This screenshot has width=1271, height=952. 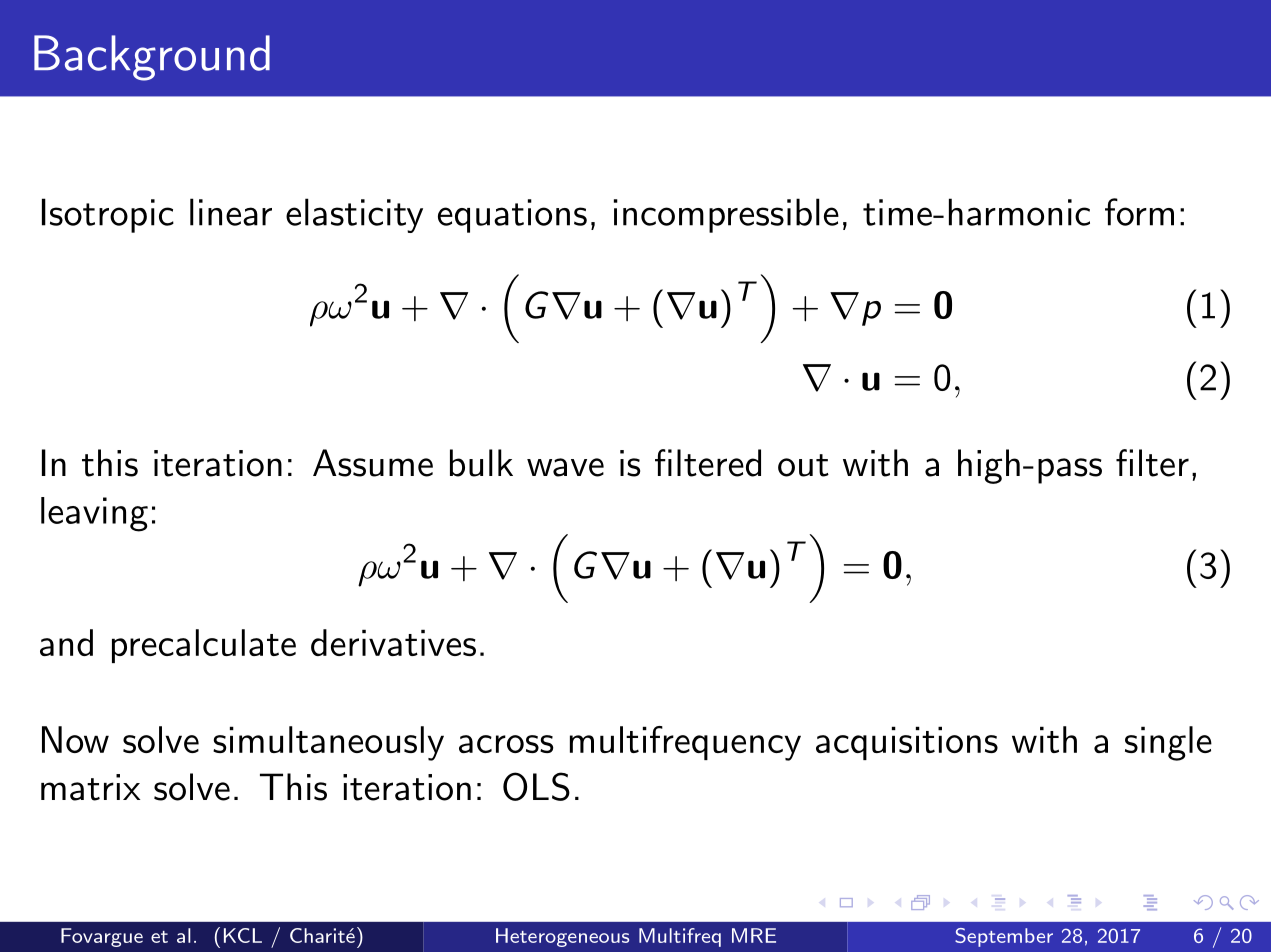 What do you see at coordinates (393, 642) in the screenshot?
I see `derivatives` at bounding box center [393, 642].
